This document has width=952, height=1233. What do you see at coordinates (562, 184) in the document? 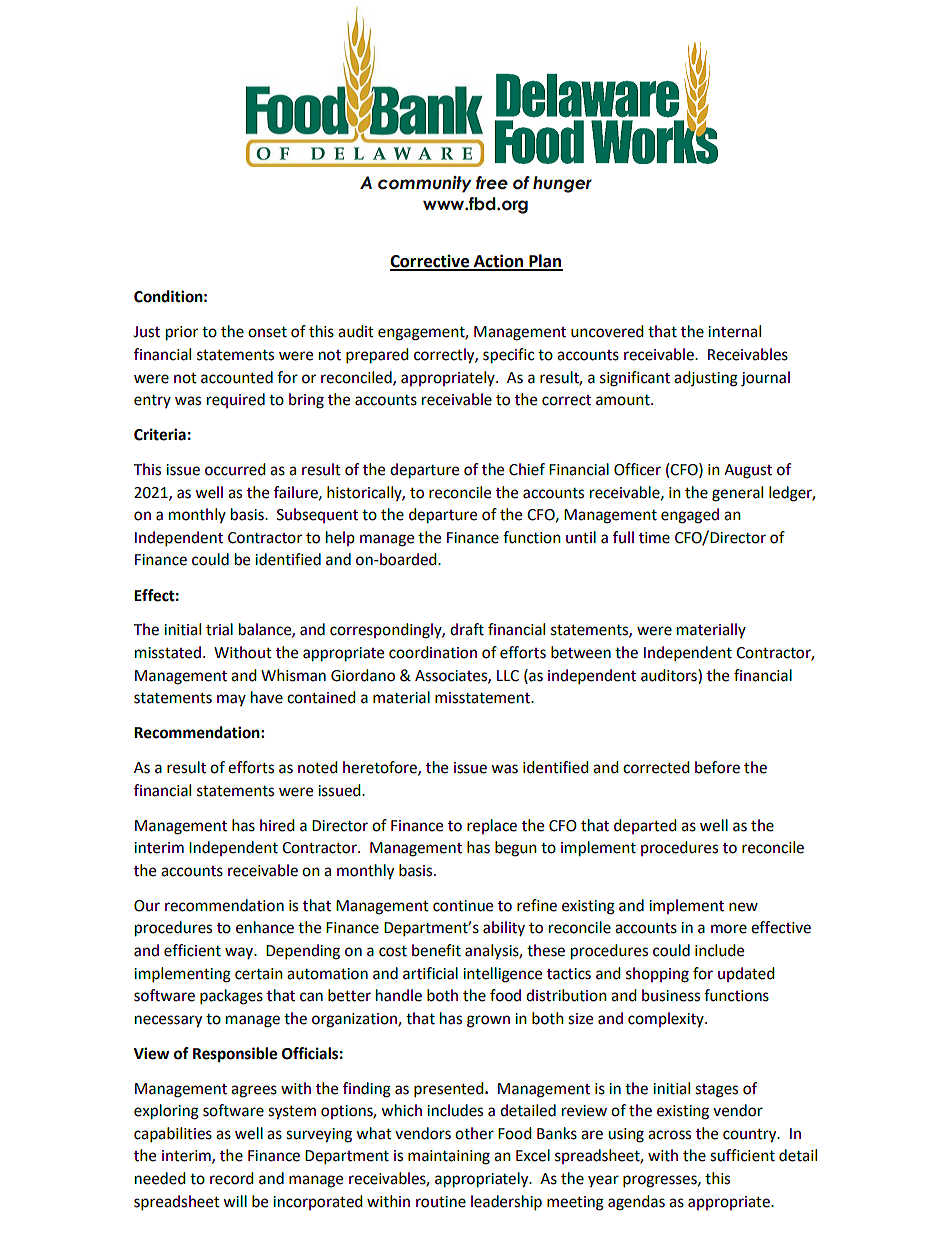
I see `hunger` at bounding box center [562, 184].
